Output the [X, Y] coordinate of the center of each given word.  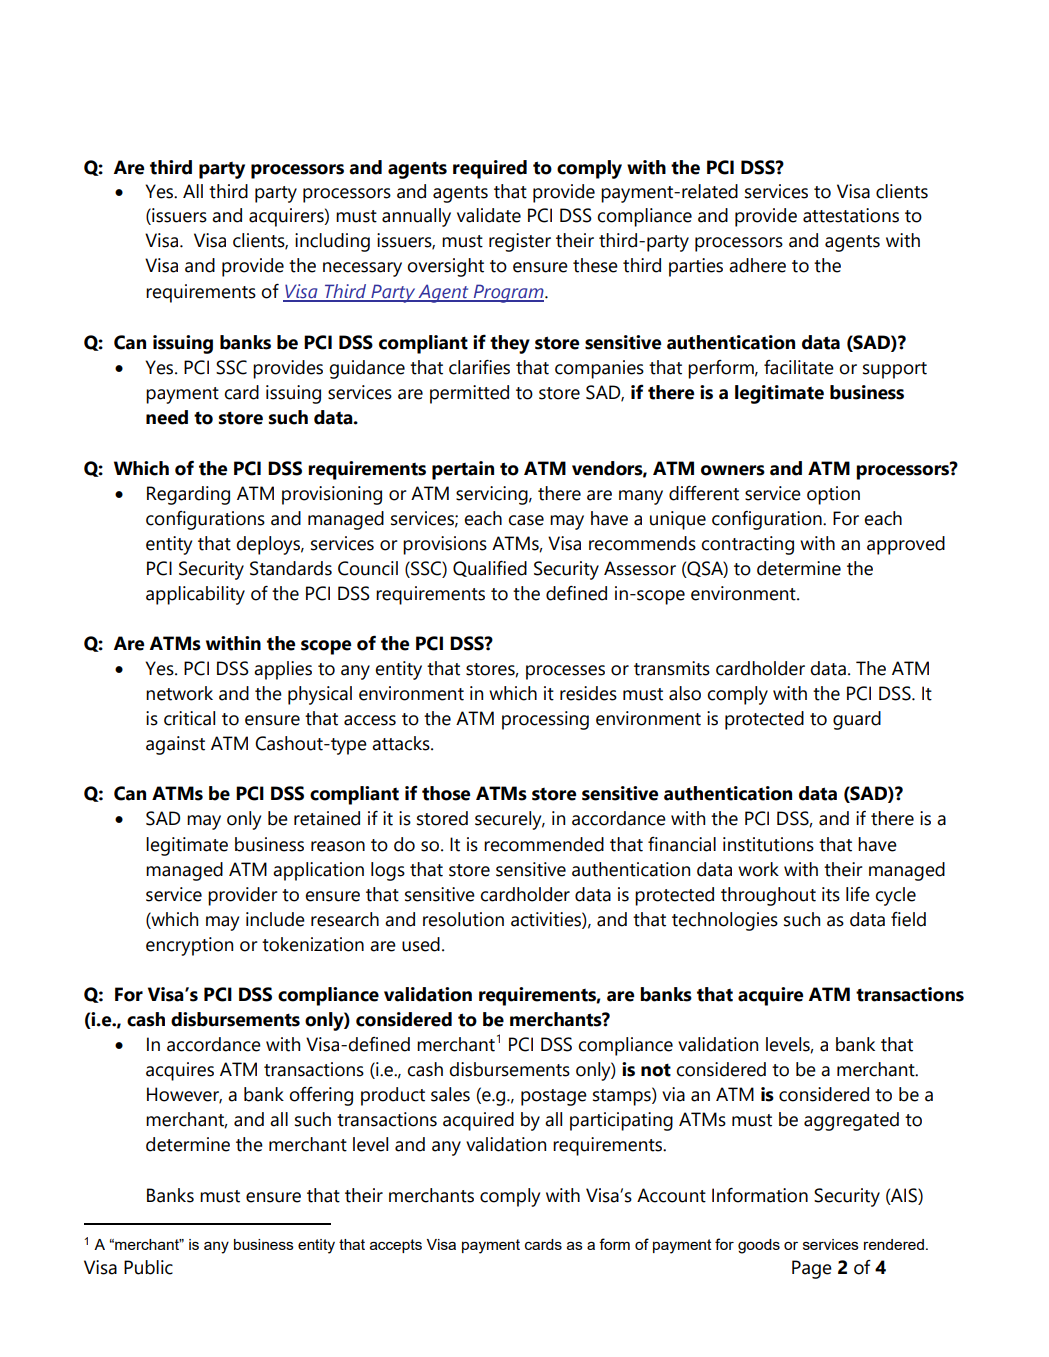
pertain [463, 470]
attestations [851, 215]
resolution [463, 919]
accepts [396, 1246]
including [332, 242]
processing [545, 720]
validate [489, 215]
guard [857, 720]
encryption [189, 946]
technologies [725, 921]
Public [148, 1267]
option [833, 495]
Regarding [188, 495]
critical [189, 718]
